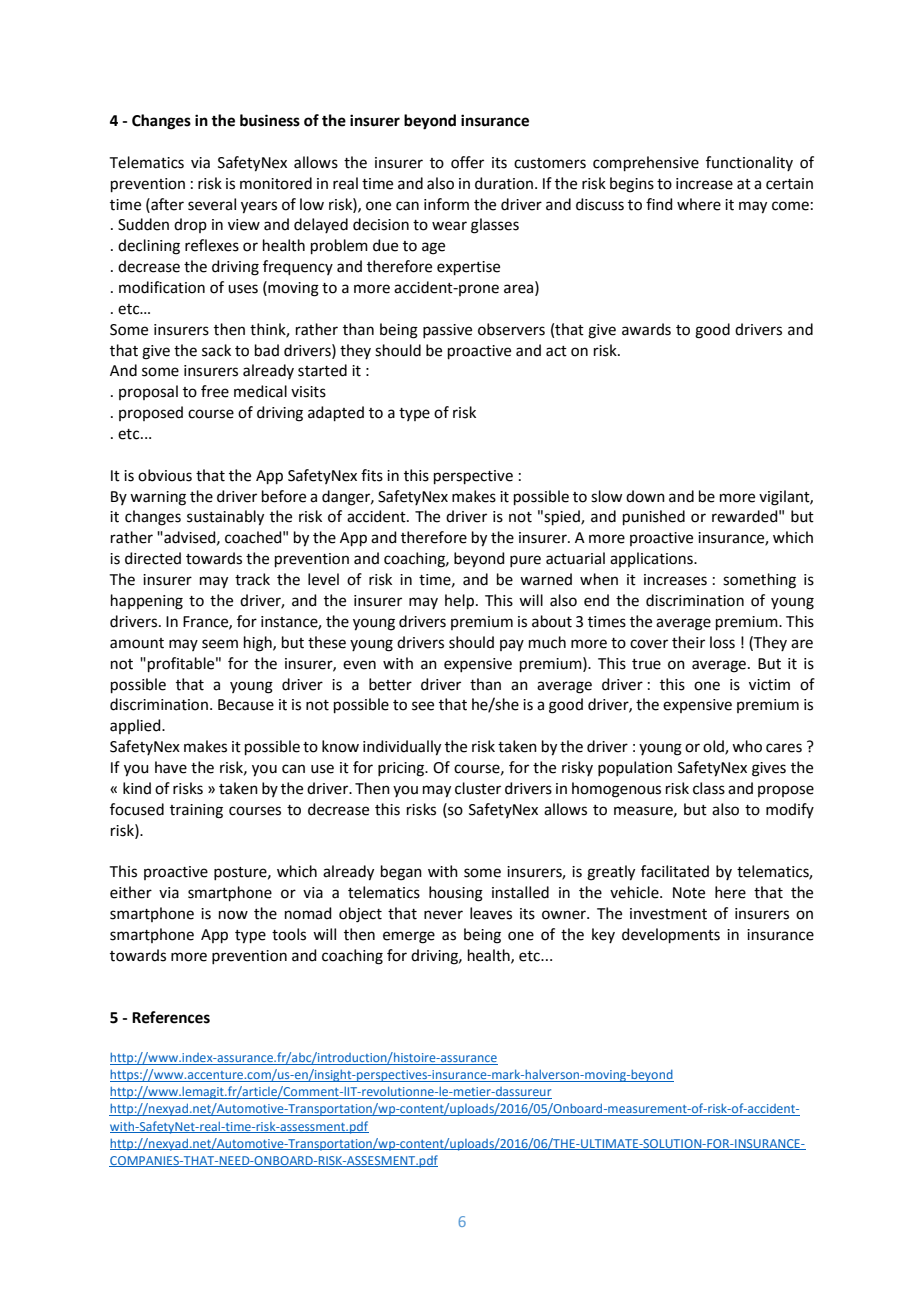  I want to click on fits, so click(372, 475).
